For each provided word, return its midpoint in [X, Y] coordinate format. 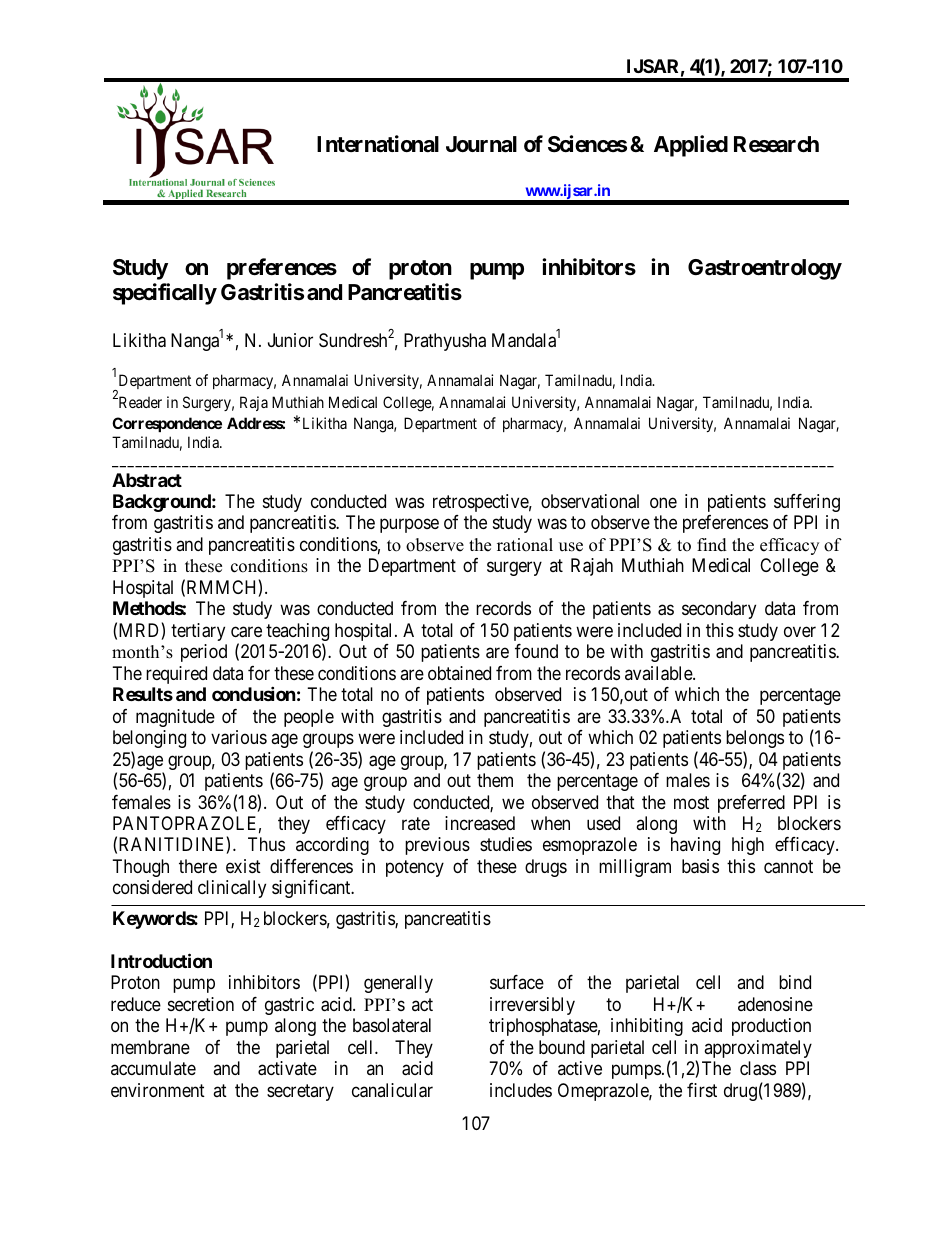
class [758, 1068]
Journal [481, 144]
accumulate [153, 1068]
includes [521, 1090]
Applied [691, 146]
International [378, 144]
